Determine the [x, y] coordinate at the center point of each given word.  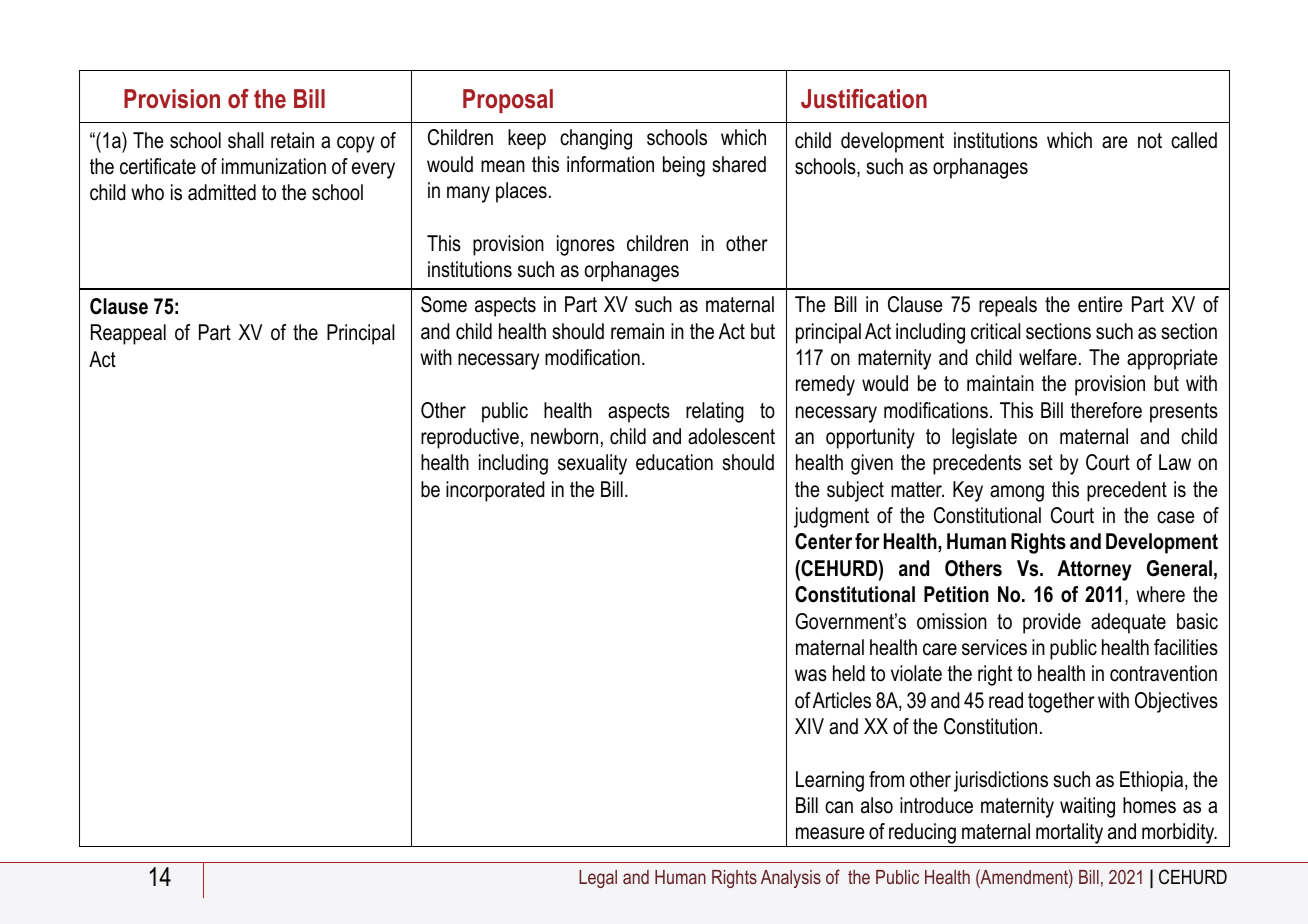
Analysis [791, 879]
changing [596, 139]
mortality [1070, 835]
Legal [598, 879]
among [1017, 493]
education [674, 462]
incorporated [495, 491]
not [1150, 141]
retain [292, 140]
